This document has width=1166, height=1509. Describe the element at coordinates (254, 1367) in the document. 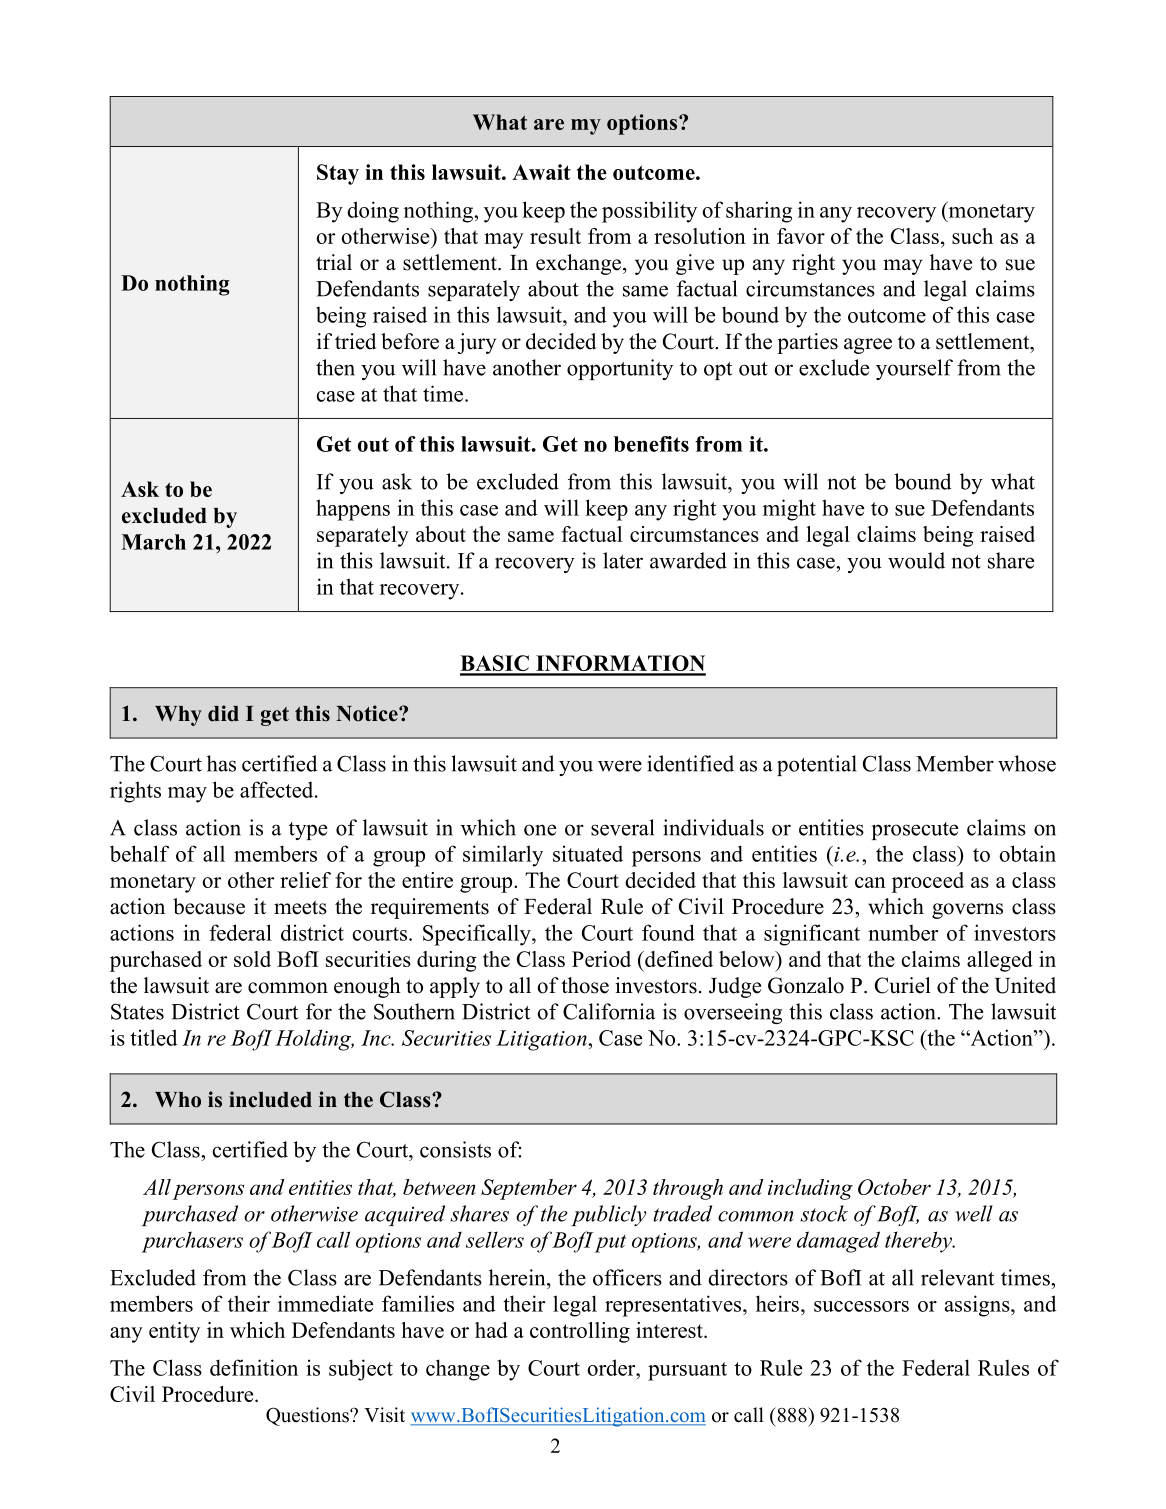

I see `definition` at that location.
